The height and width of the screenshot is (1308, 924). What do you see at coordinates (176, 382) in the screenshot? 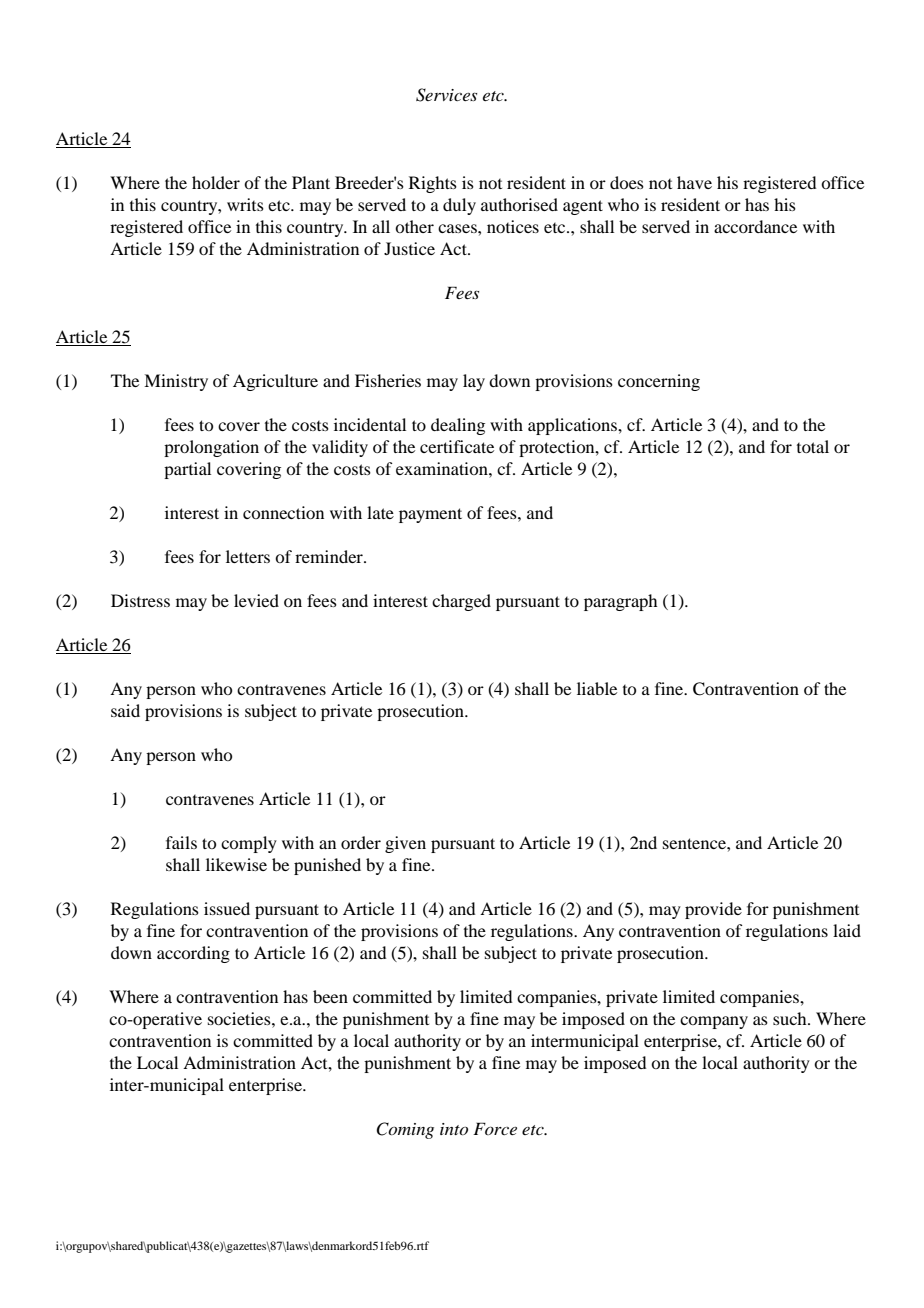
I see `Ministry` at bounding box center [176, 382].
